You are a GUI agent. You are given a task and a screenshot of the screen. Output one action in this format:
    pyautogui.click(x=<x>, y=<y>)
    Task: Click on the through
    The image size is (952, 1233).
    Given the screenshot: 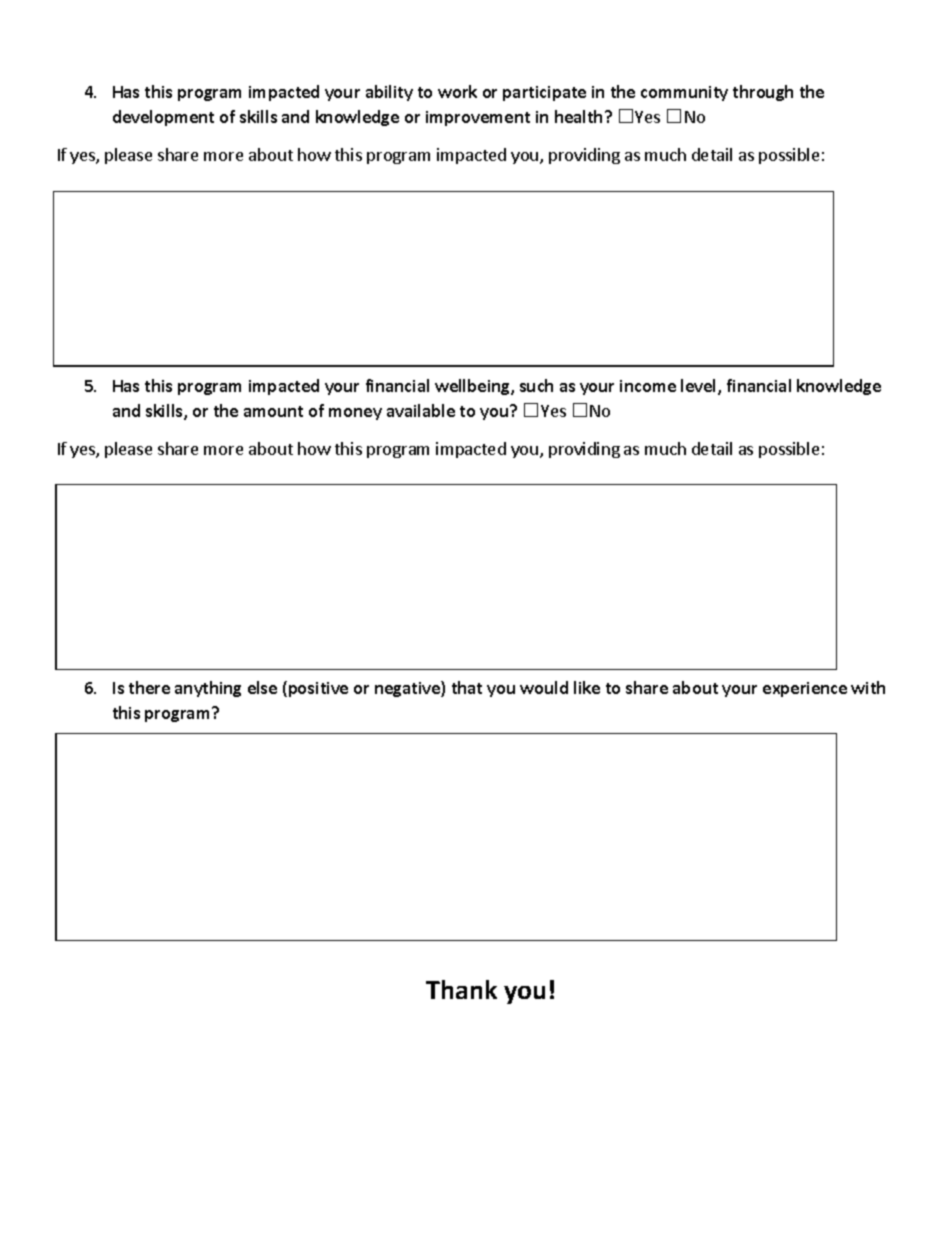 What is the action you would take?
    pyautogui.click(x=763, y=93)
